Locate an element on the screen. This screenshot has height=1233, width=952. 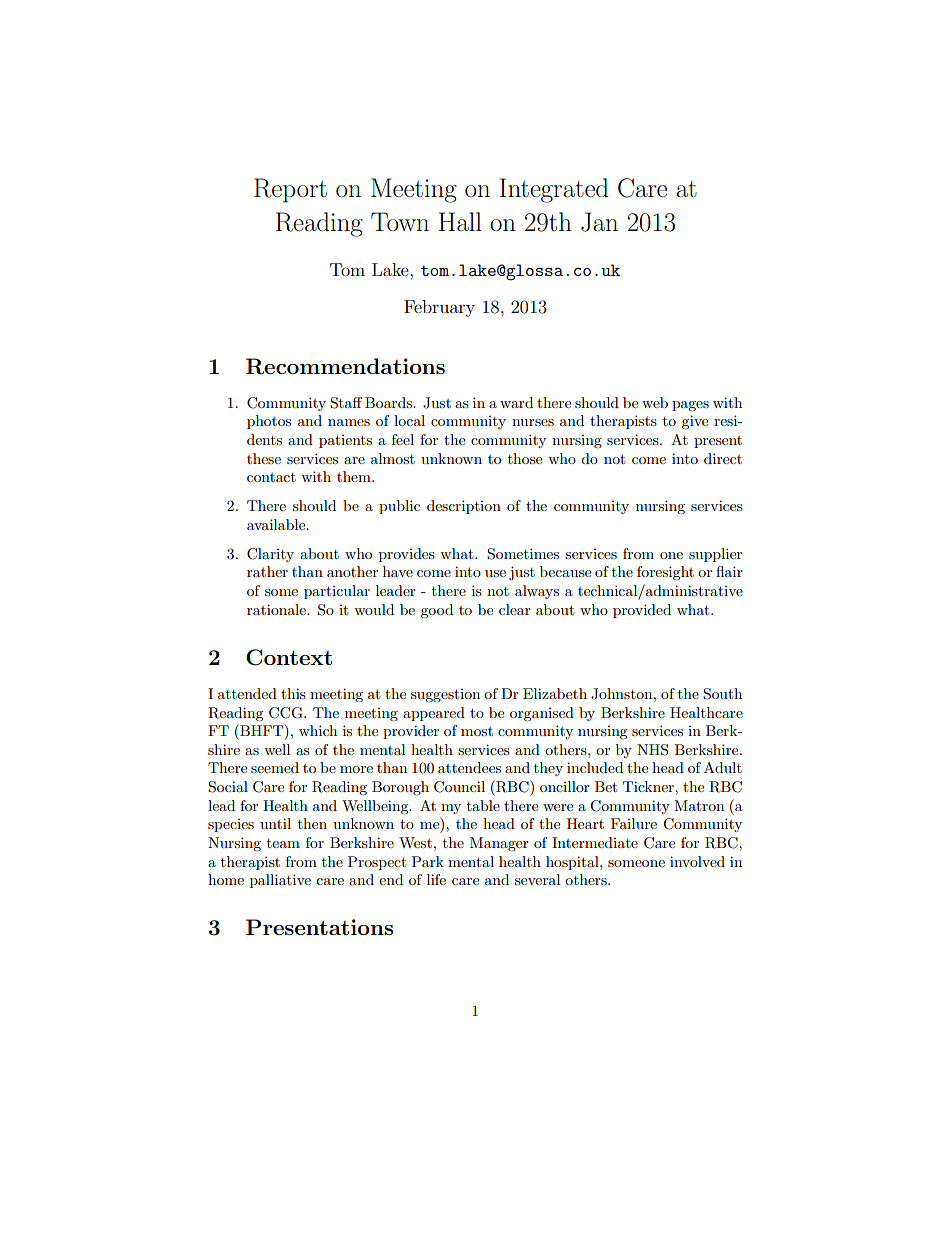
team is located at coordinates (283, 843).
